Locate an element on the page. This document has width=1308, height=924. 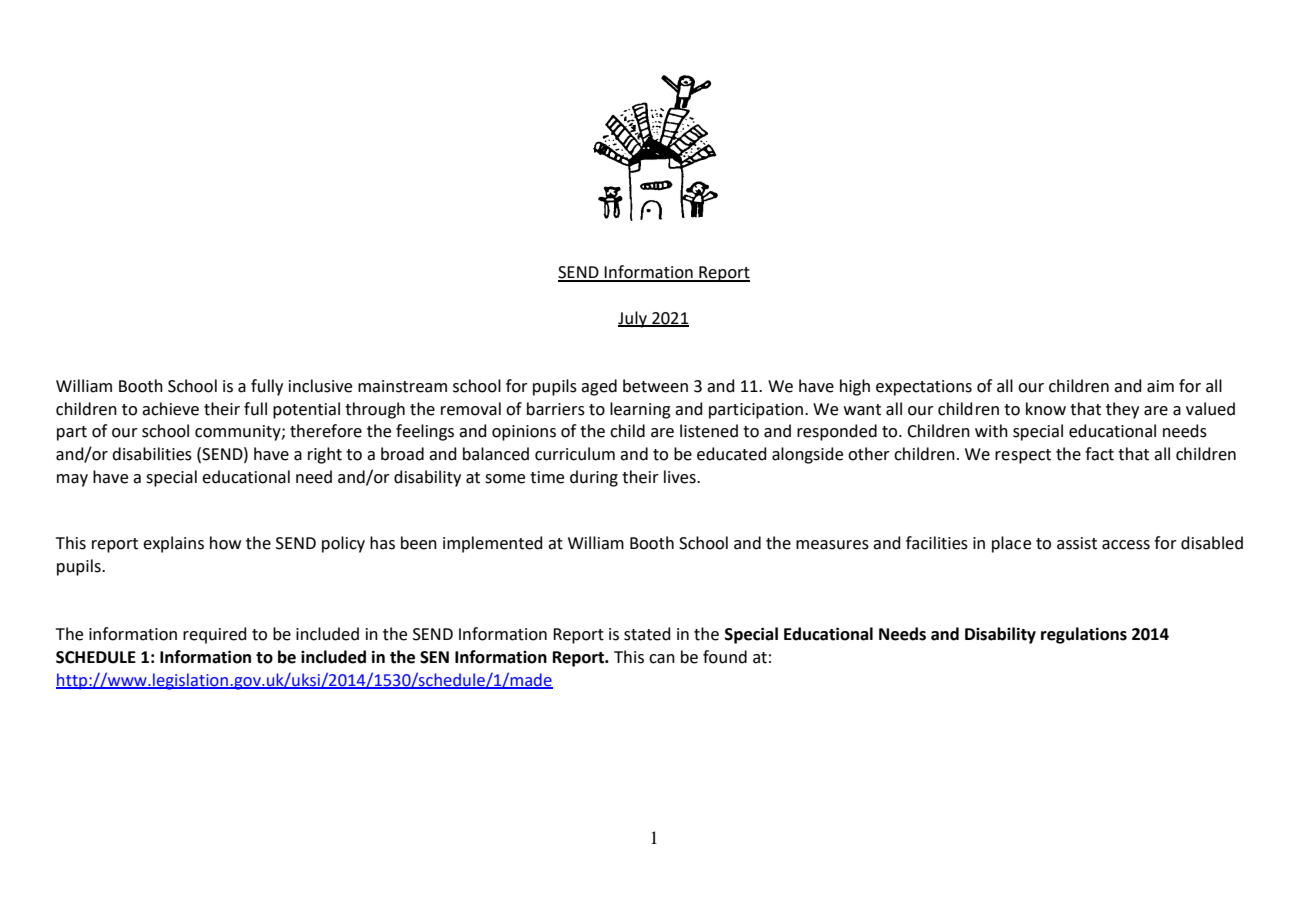
respect is located at coordinates (1023, 456).
